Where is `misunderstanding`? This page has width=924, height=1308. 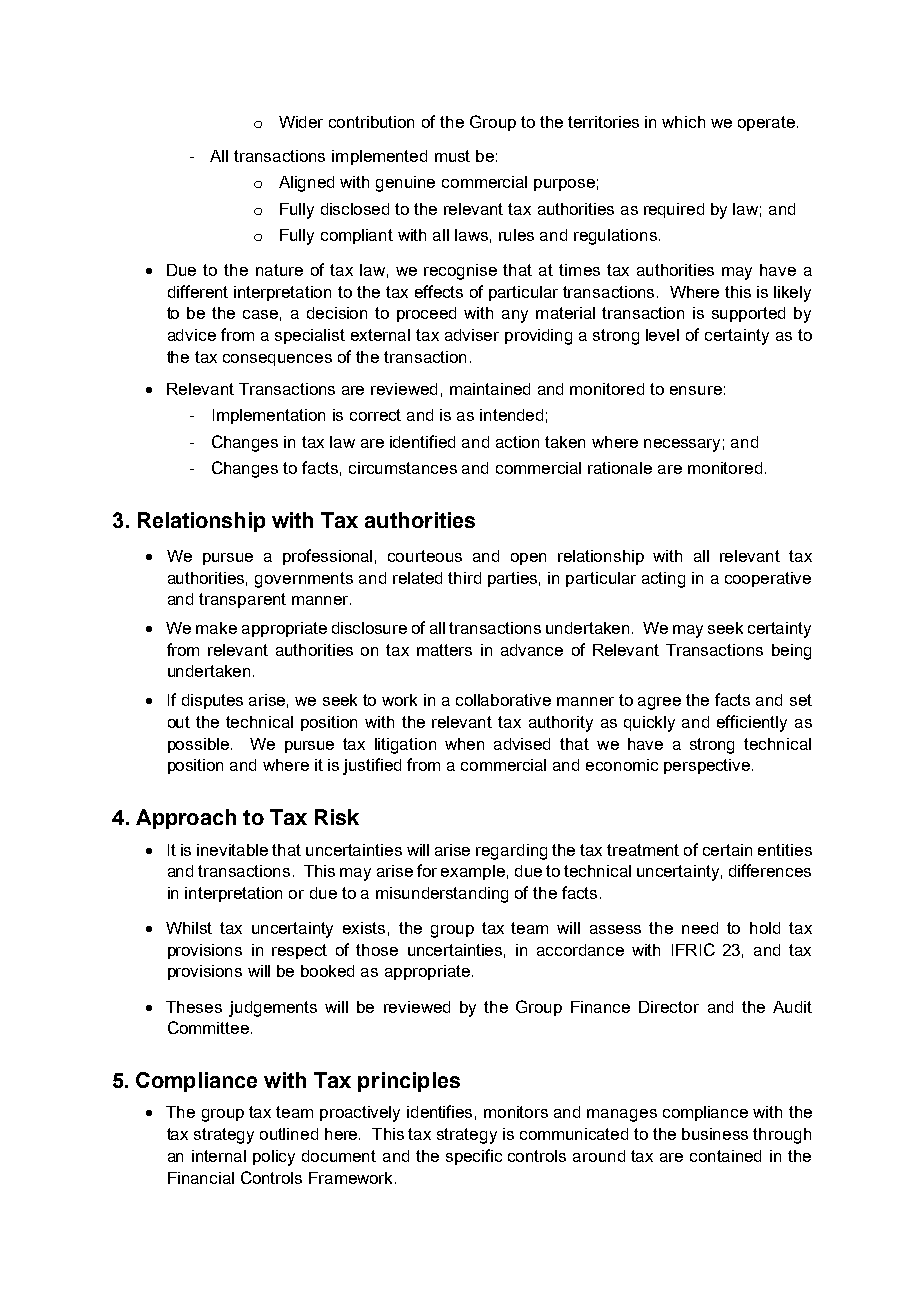 misunderstanding is located at coordinates (442, 895).
